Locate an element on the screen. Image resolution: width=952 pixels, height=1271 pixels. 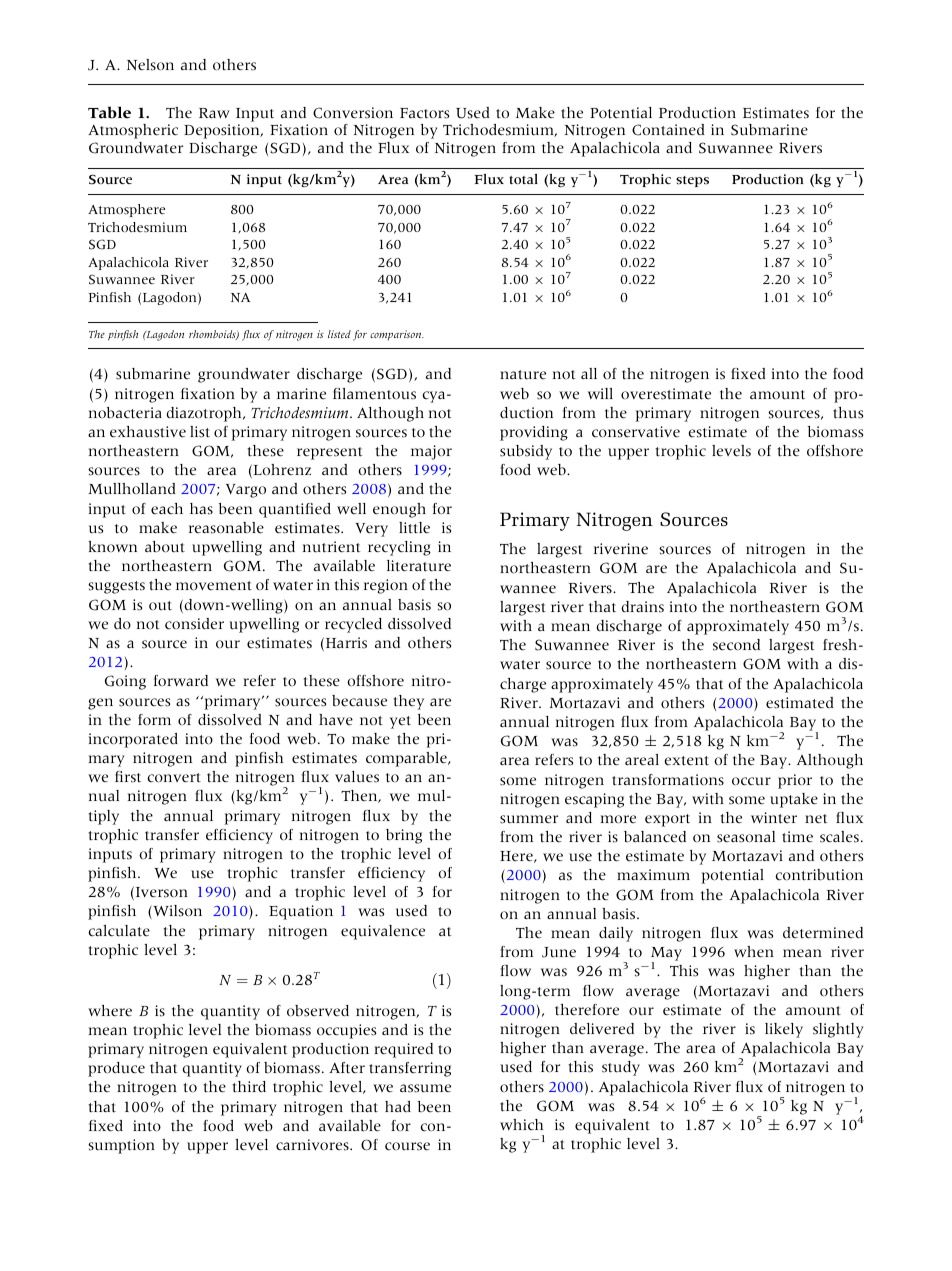
Raw is located at coordinates (214, 113).
